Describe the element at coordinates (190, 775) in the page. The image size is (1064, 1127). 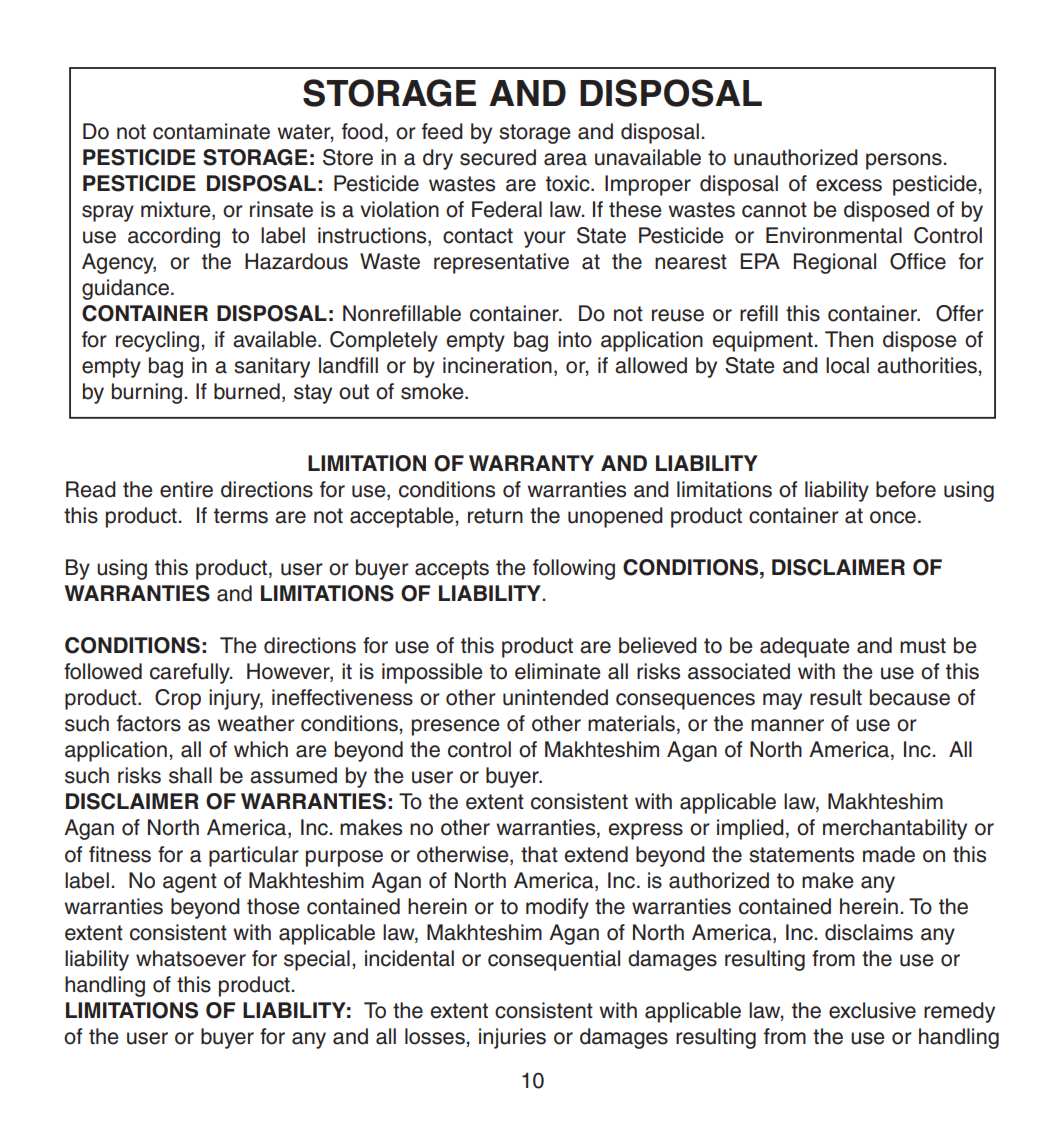
I see `shall` at that location.
